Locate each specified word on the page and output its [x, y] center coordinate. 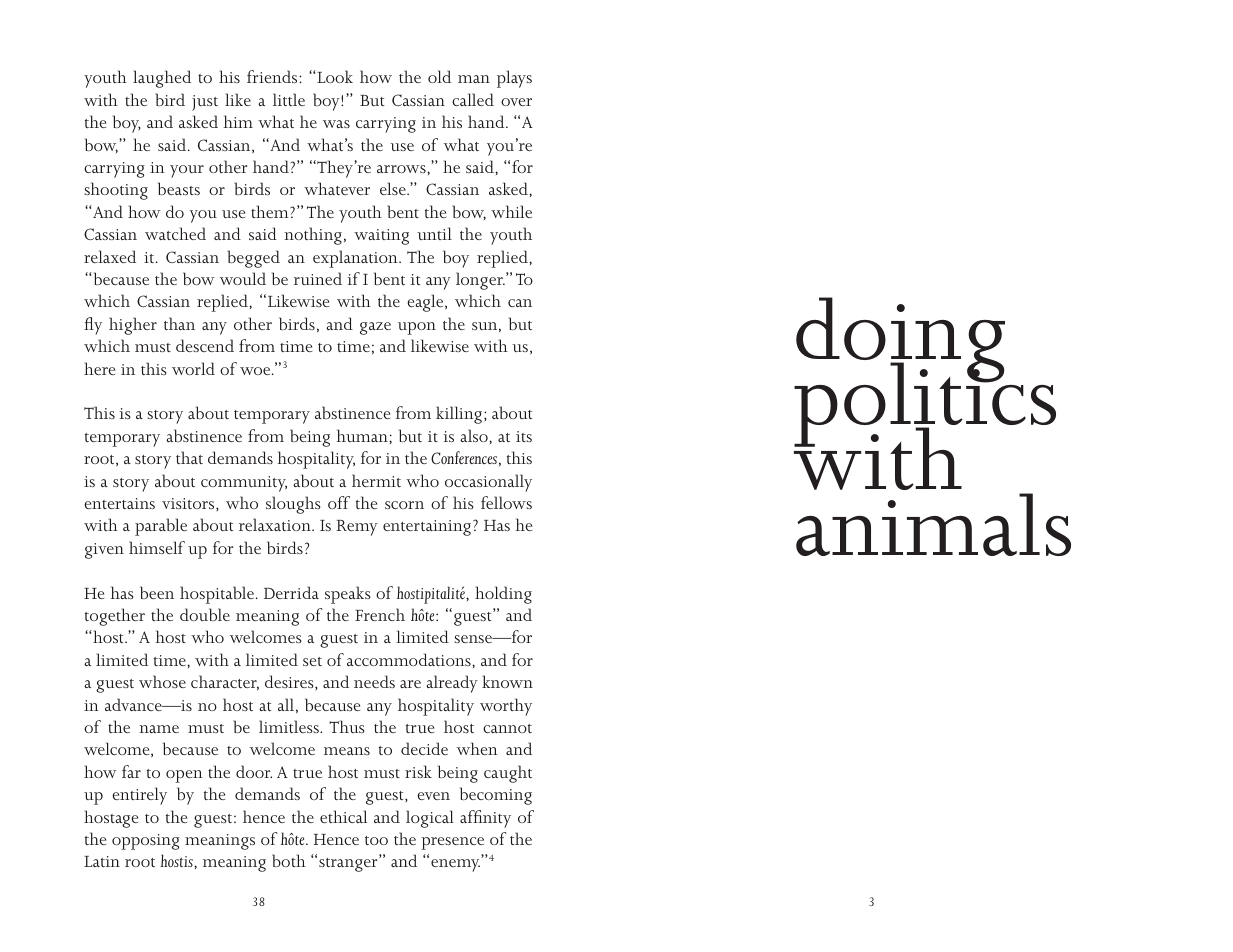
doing [900, 341]
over [516, 102]
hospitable [218, 595]
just [205, 103]
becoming [496, 796]
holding [503, 595]
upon [417, 328]
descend [205, 345]
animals [933, 524]
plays [514, 79]
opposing [146, 842]
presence [452, 843]
